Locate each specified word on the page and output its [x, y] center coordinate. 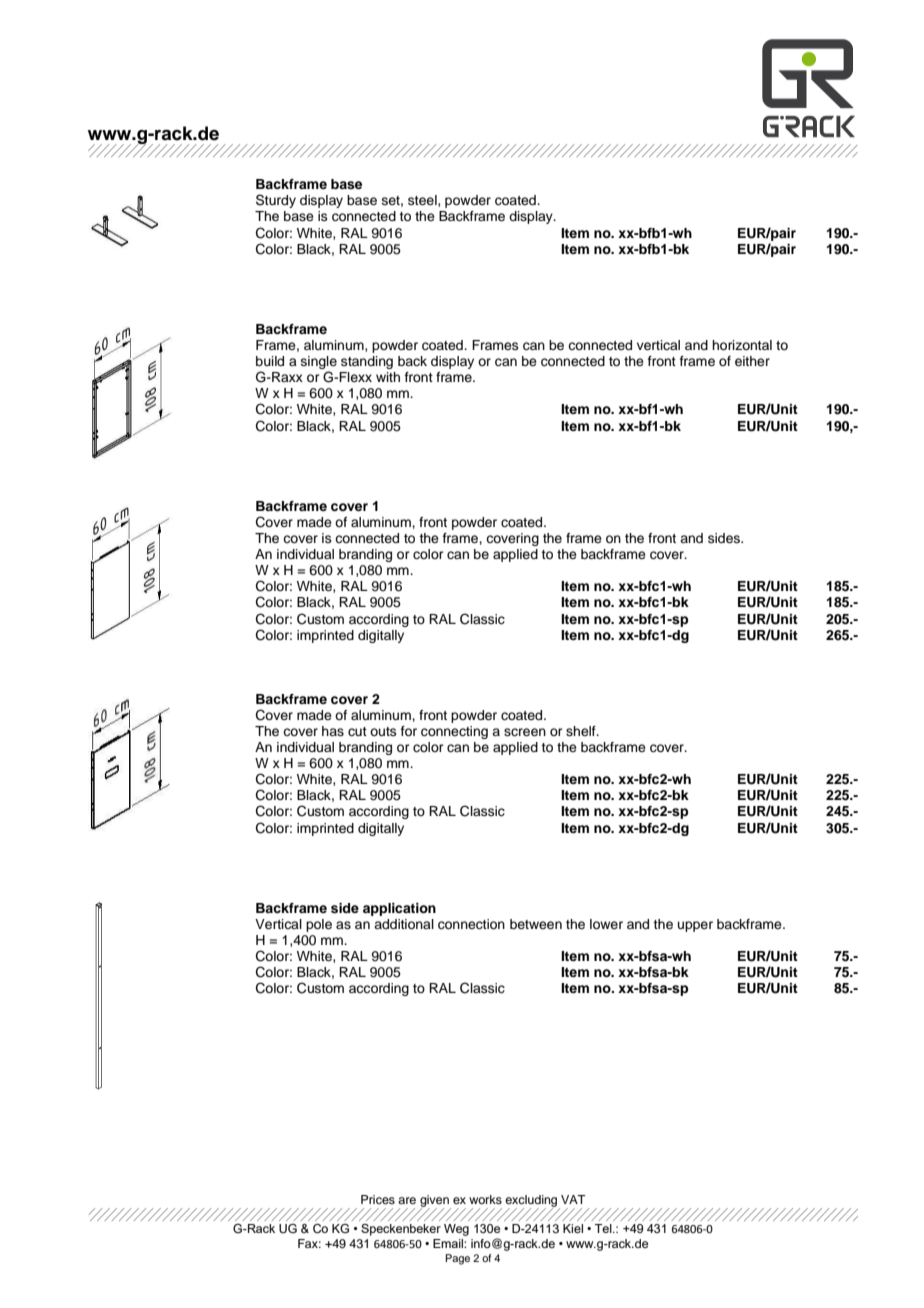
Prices [378, 1199]
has [333, 731]
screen [525, 732]
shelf [582, 731]
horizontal [742, 345]
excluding [532, 1202]
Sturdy [276, 201]
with [388, 377]
